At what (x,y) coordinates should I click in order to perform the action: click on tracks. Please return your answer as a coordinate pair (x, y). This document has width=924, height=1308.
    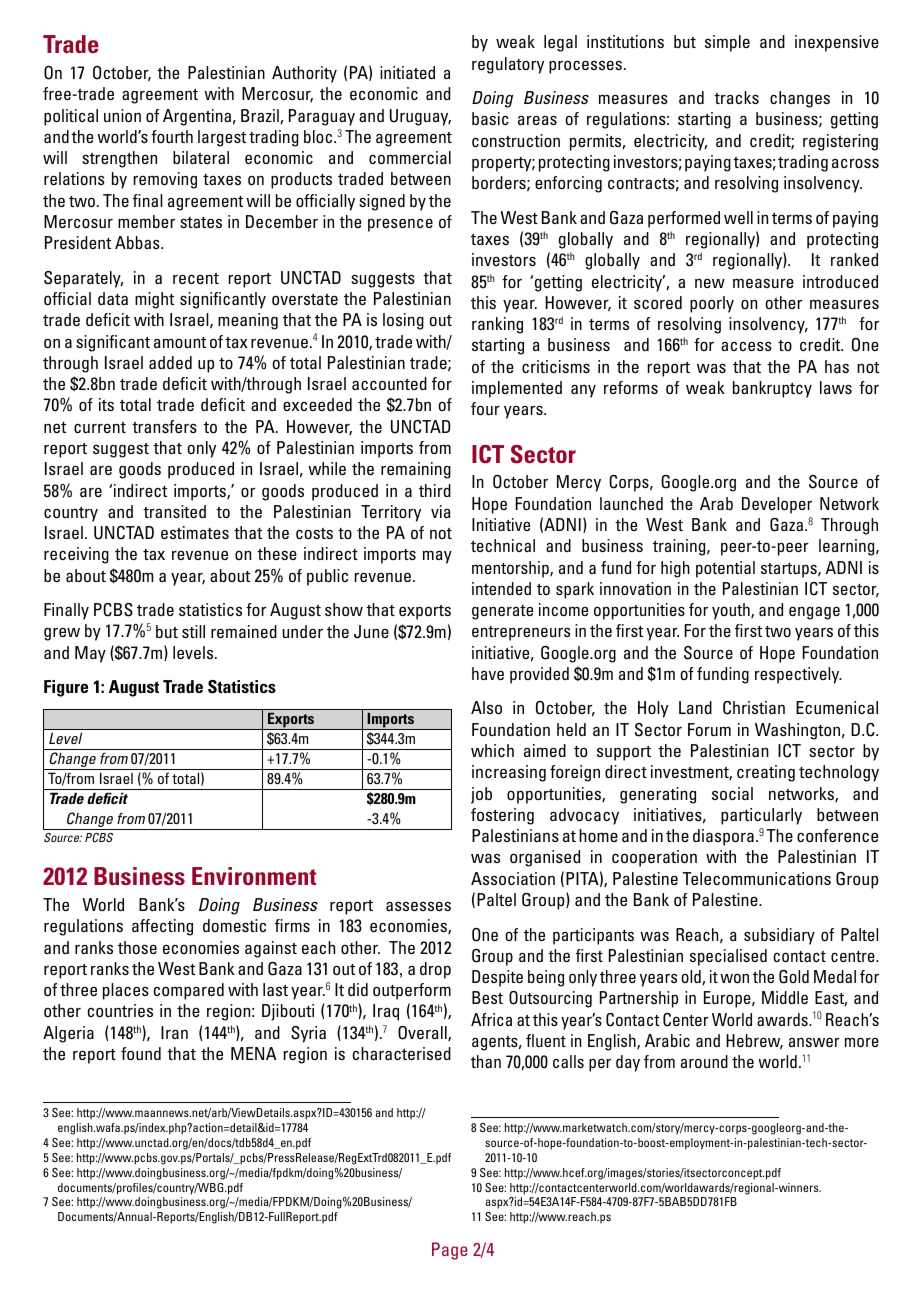
    Looking at the image, I should click on (736, 97).
